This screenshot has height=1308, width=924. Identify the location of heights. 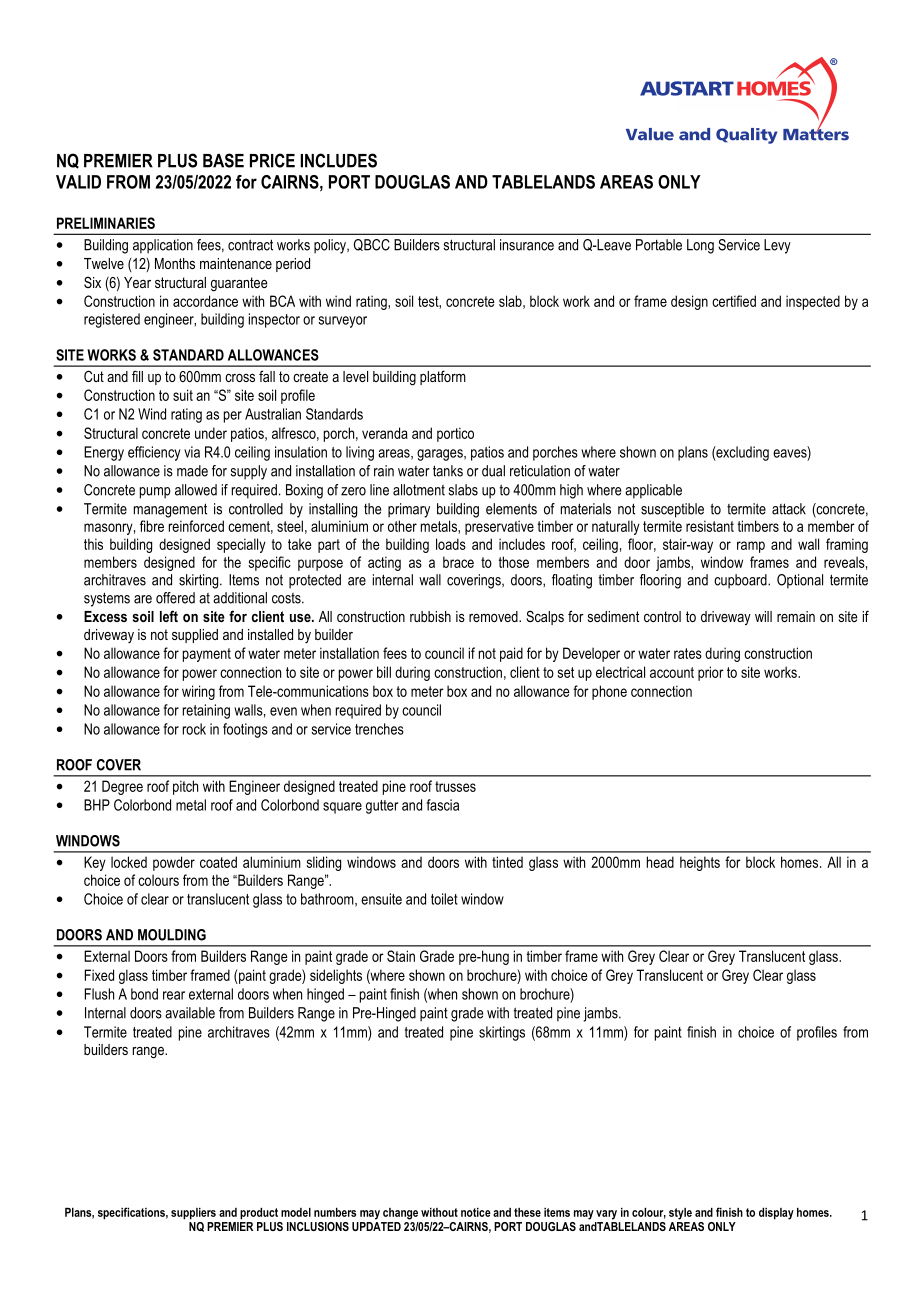
(700, 863).
